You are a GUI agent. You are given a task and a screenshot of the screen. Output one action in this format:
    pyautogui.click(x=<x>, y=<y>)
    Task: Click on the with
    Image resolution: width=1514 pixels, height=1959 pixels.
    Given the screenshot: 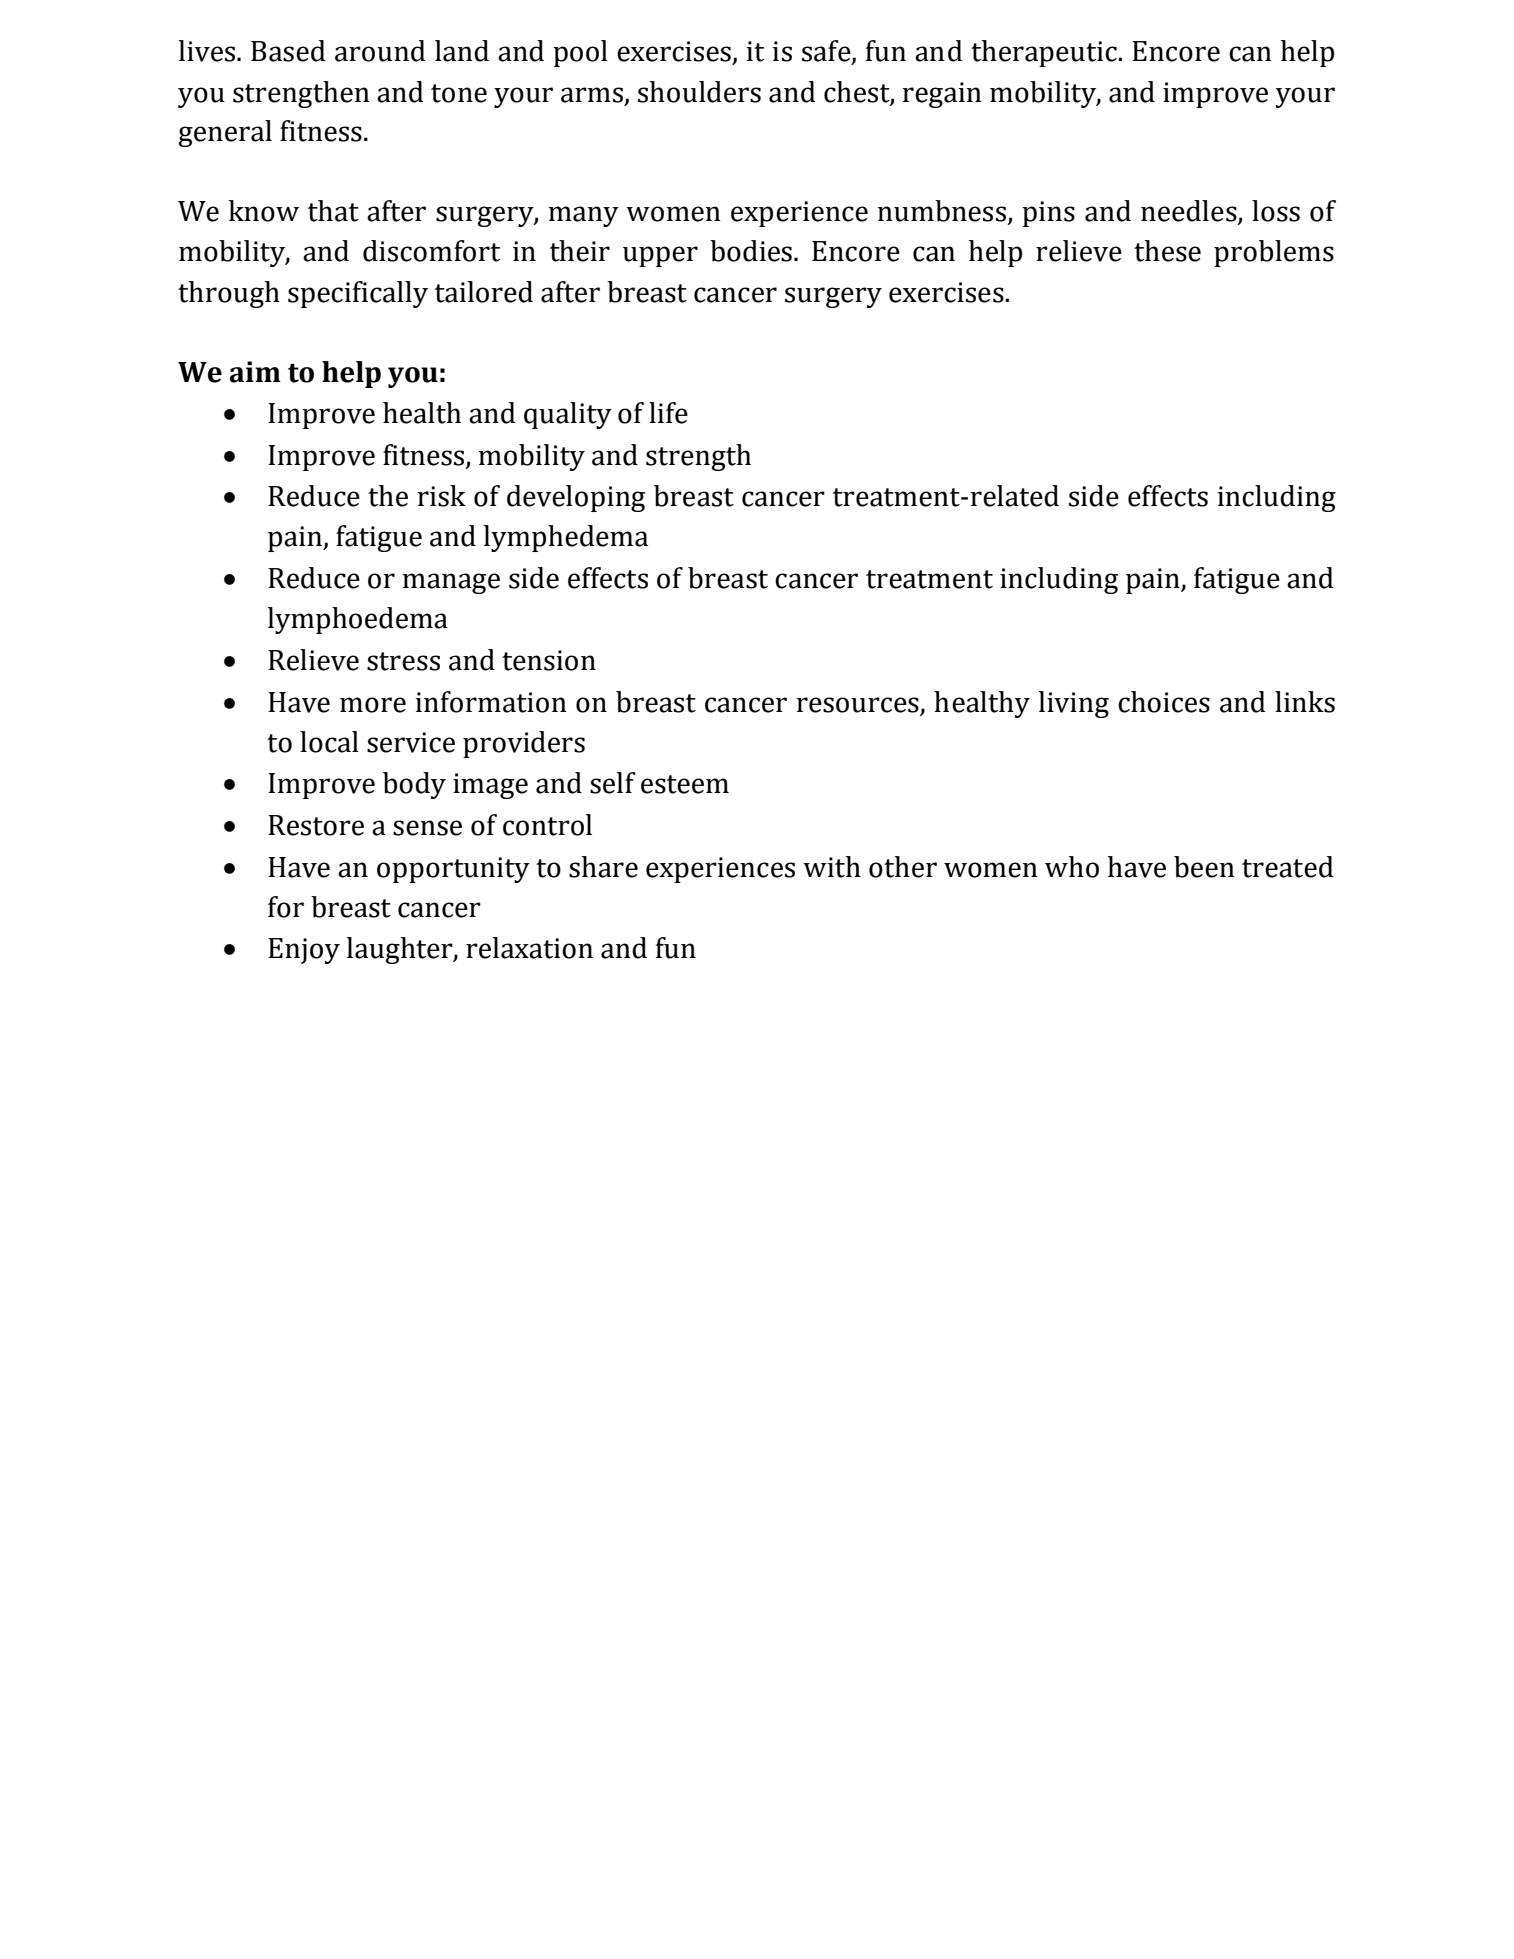 What is the action you would take?
    pyautogui.click(x=832, y=867)
